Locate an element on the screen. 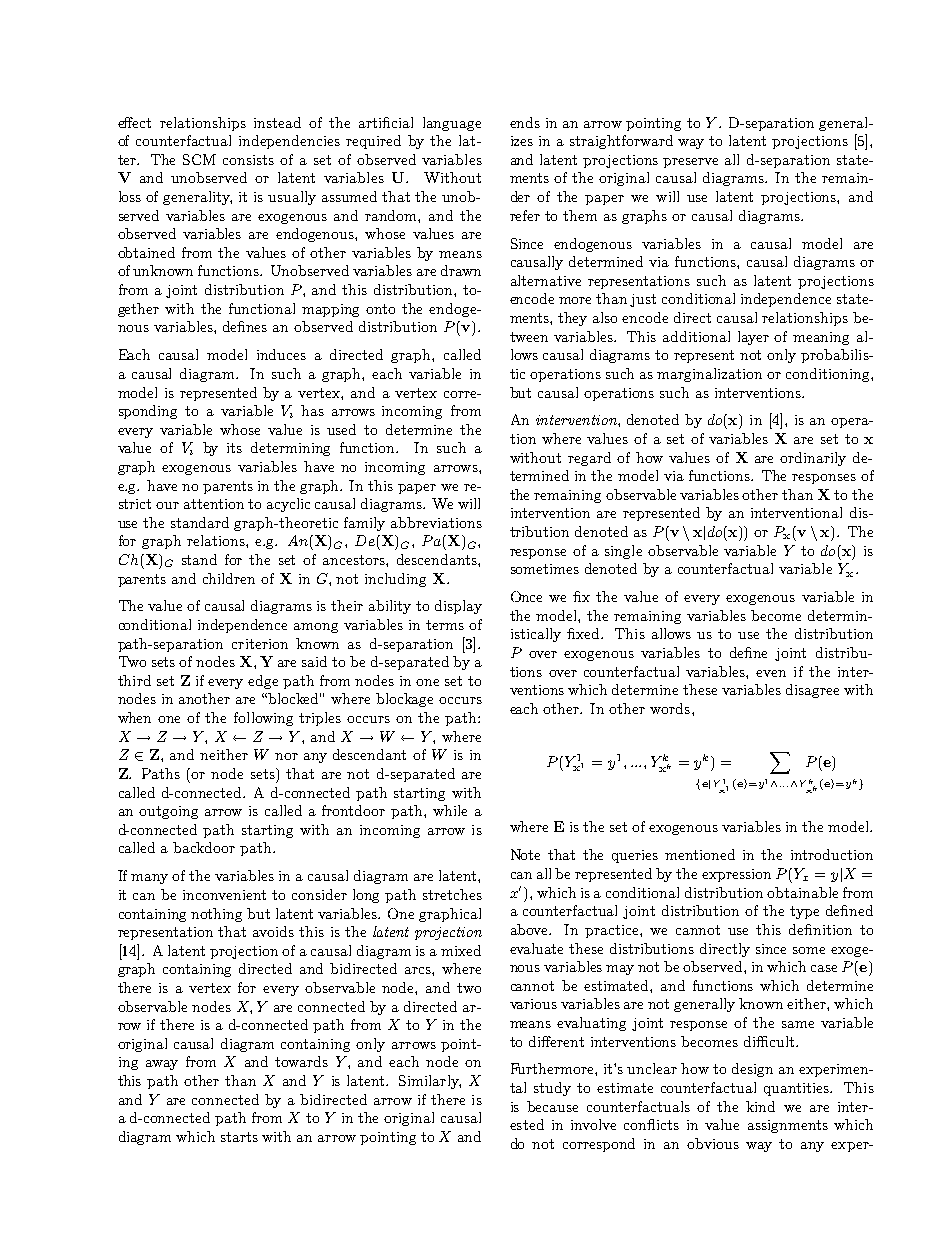 This screenshot has height=1233, width=952. its is located at coordinates (234, 448).
